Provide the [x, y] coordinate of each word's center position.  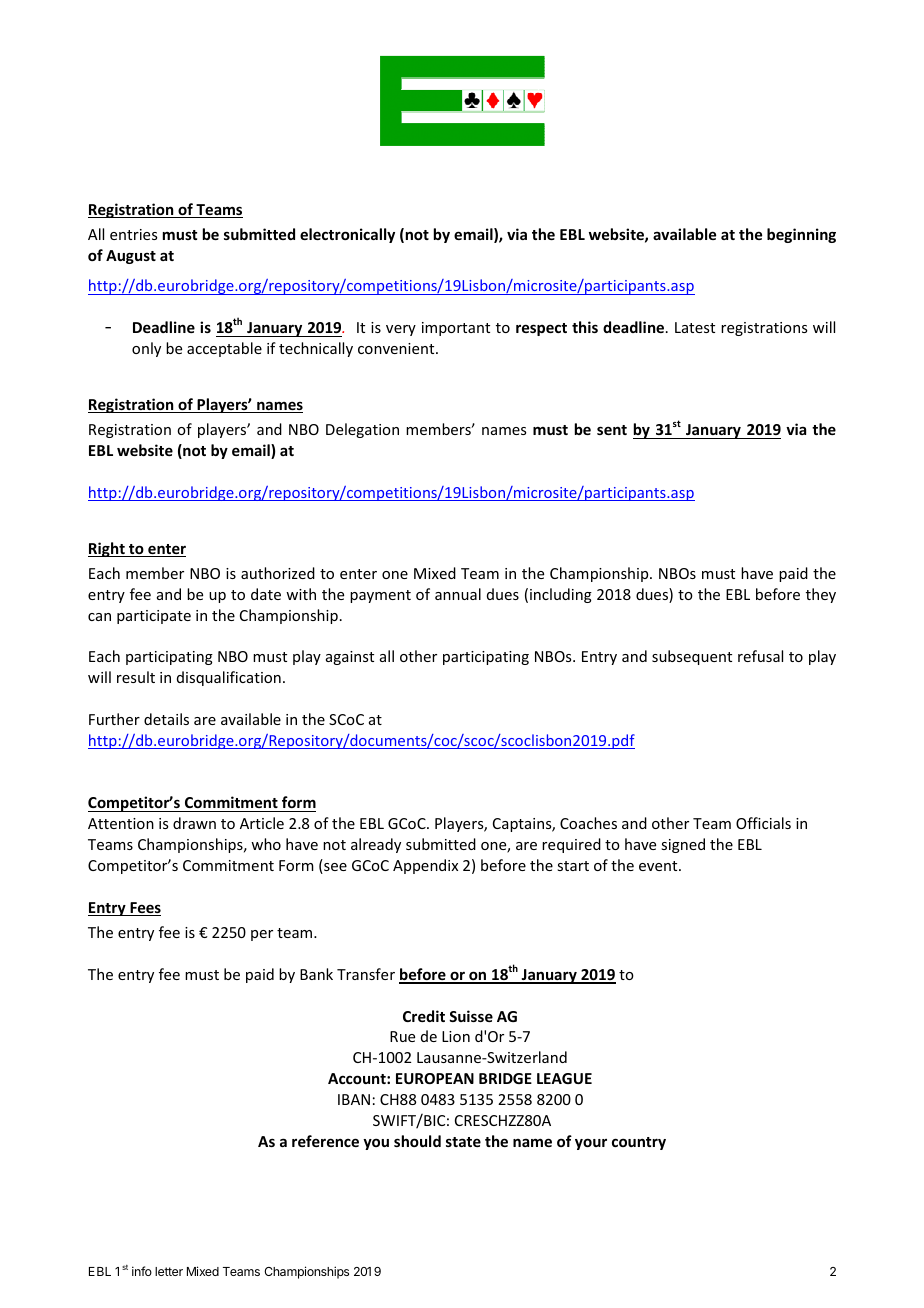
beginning [801, 235]
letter [169, 1271]
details [166, 719]
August [131, 257]
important [456, 329]
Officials [763, 823]
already [376, 845]
